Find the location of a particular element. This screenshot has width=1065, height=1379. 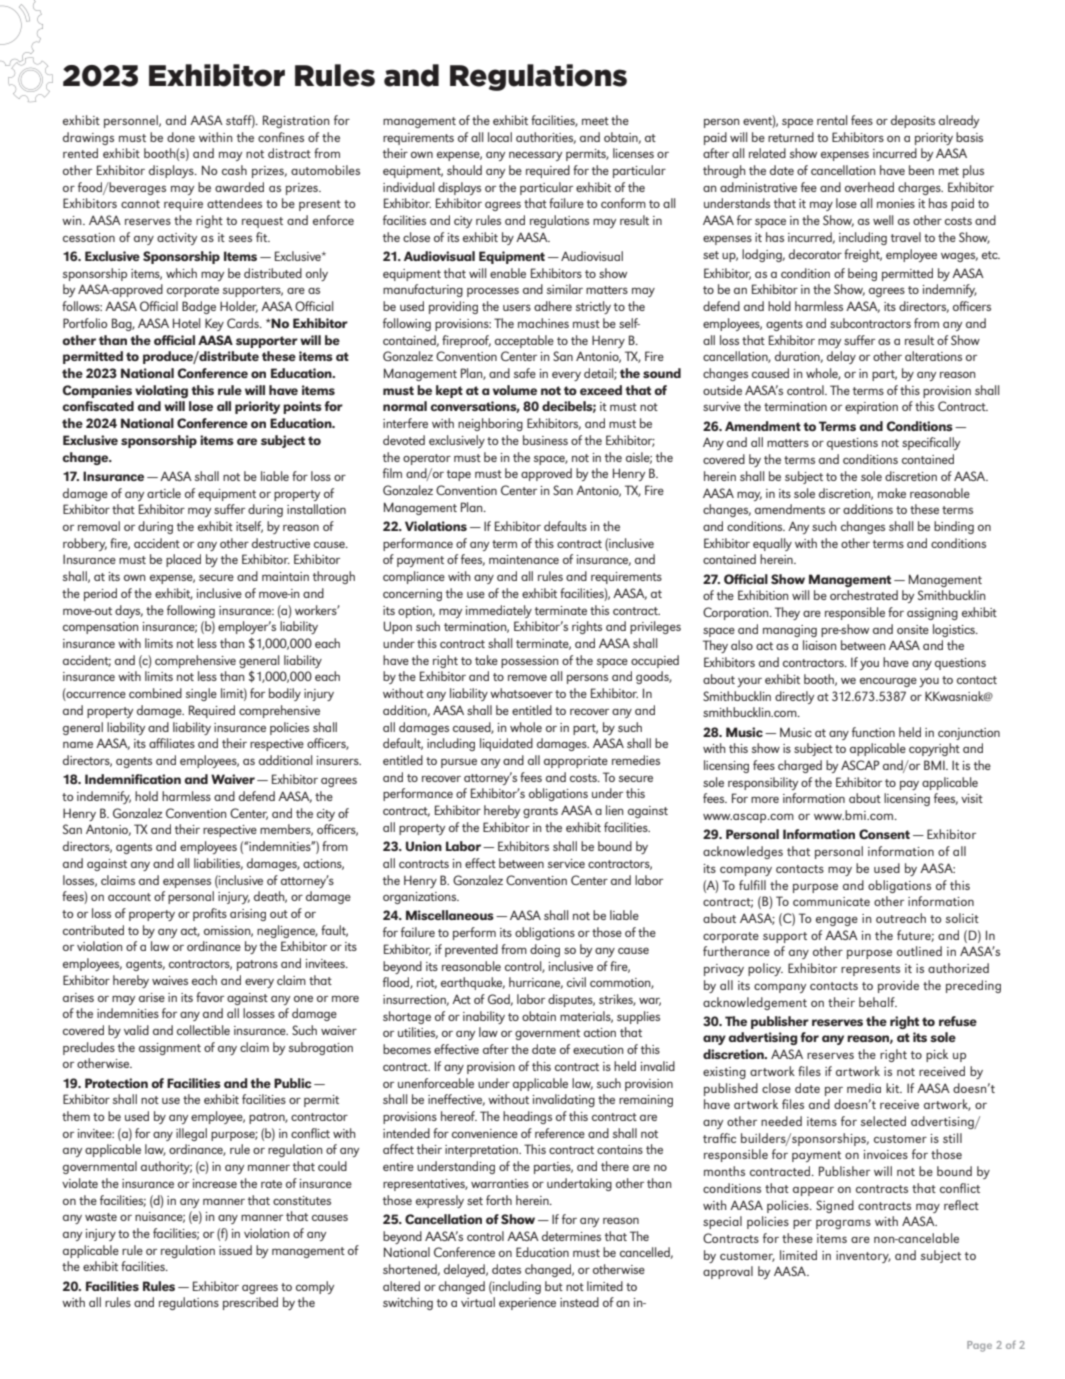

done is located at coordinates (181, 137).
